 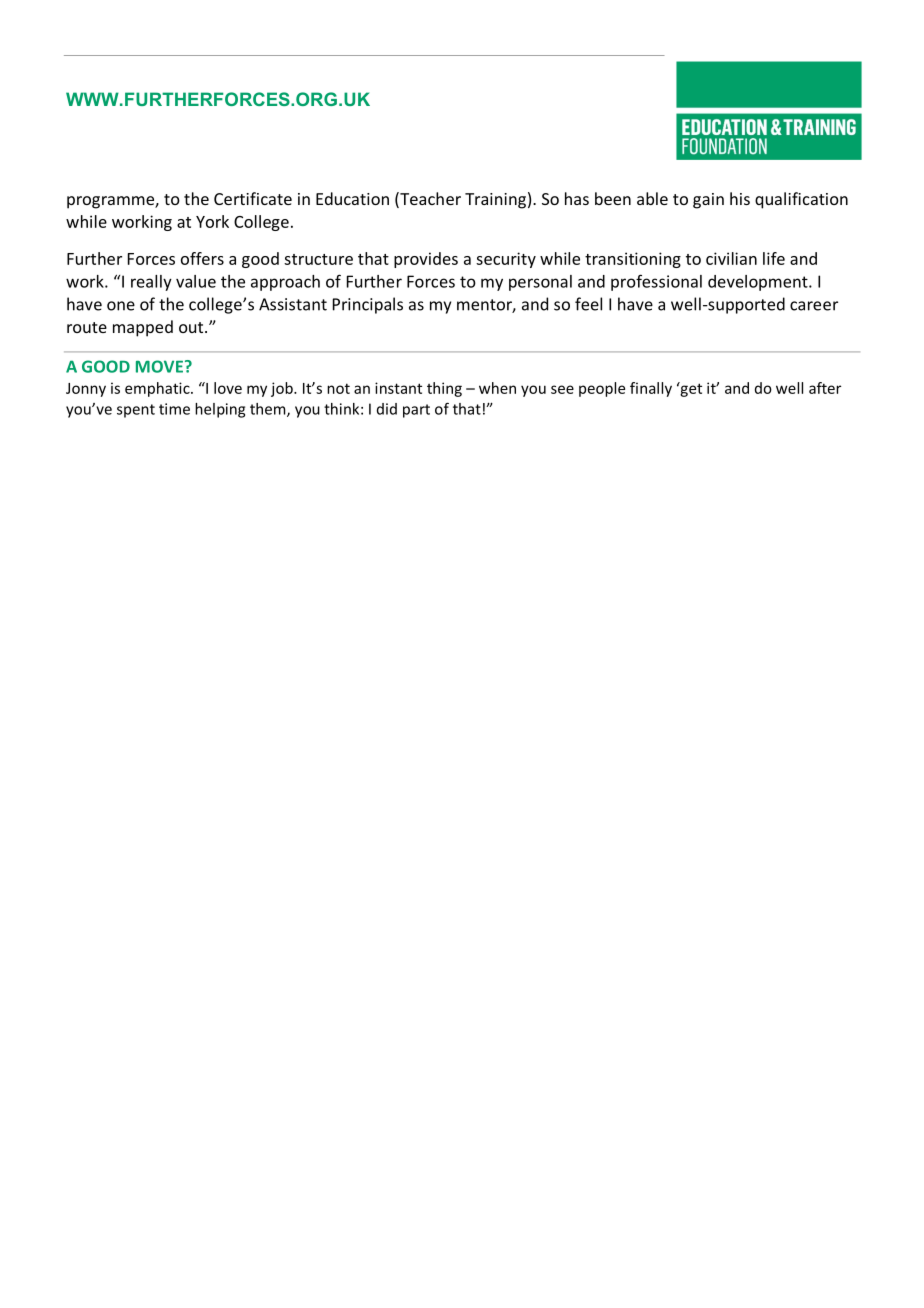 I want to click on gain, so click(x=708, y=201).
